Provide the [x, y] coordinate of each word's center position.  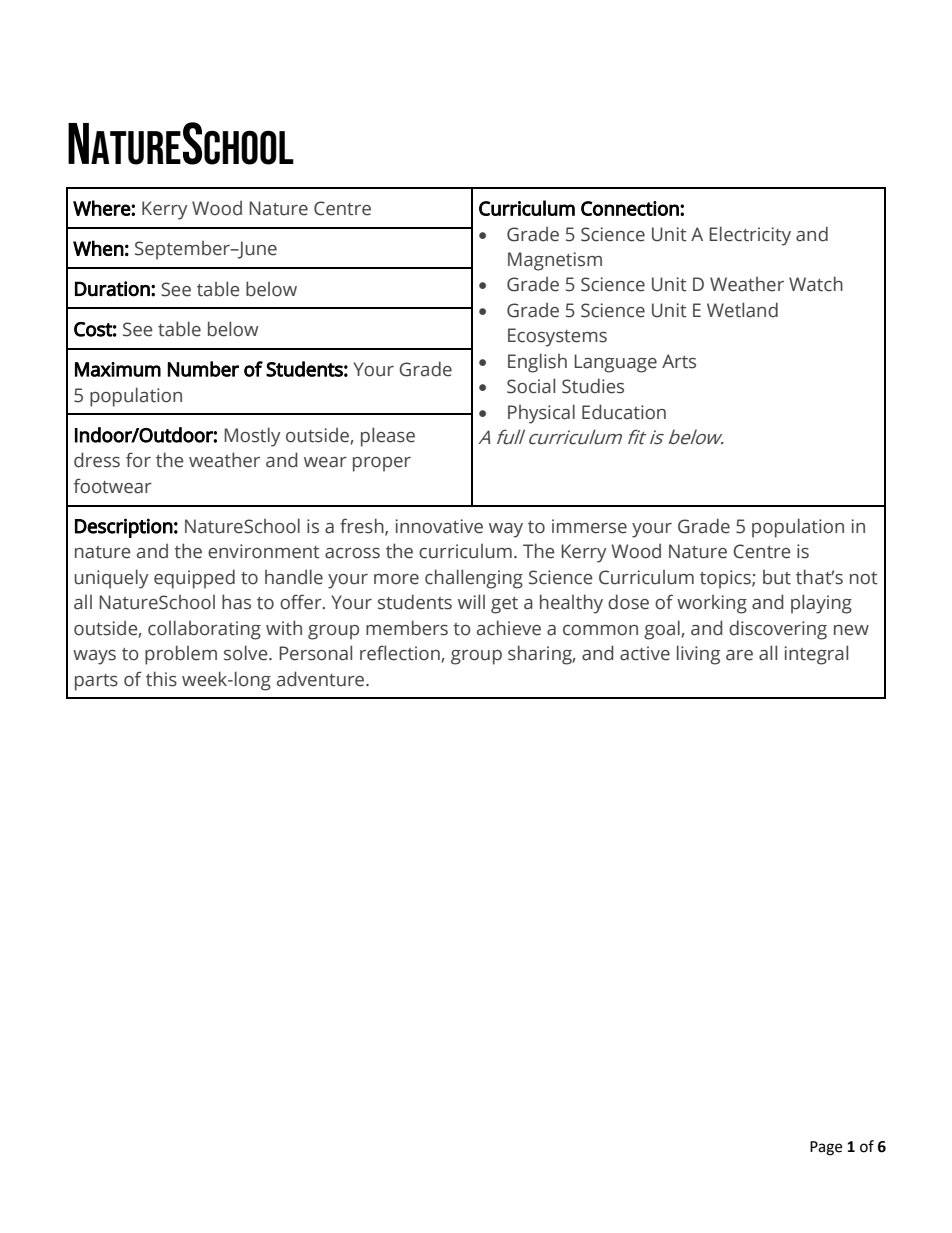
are [739, 655]
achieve [509, 628]
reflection [401, 653]
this [161, 679]
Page [826, 1148]
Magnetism [555, 261]
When [98, 248]
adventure [322, 679]
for [138, 460]
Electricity [750, 236]
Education [624, 412]
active [645, 653]
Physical [541, 414]
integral [816, 655]
